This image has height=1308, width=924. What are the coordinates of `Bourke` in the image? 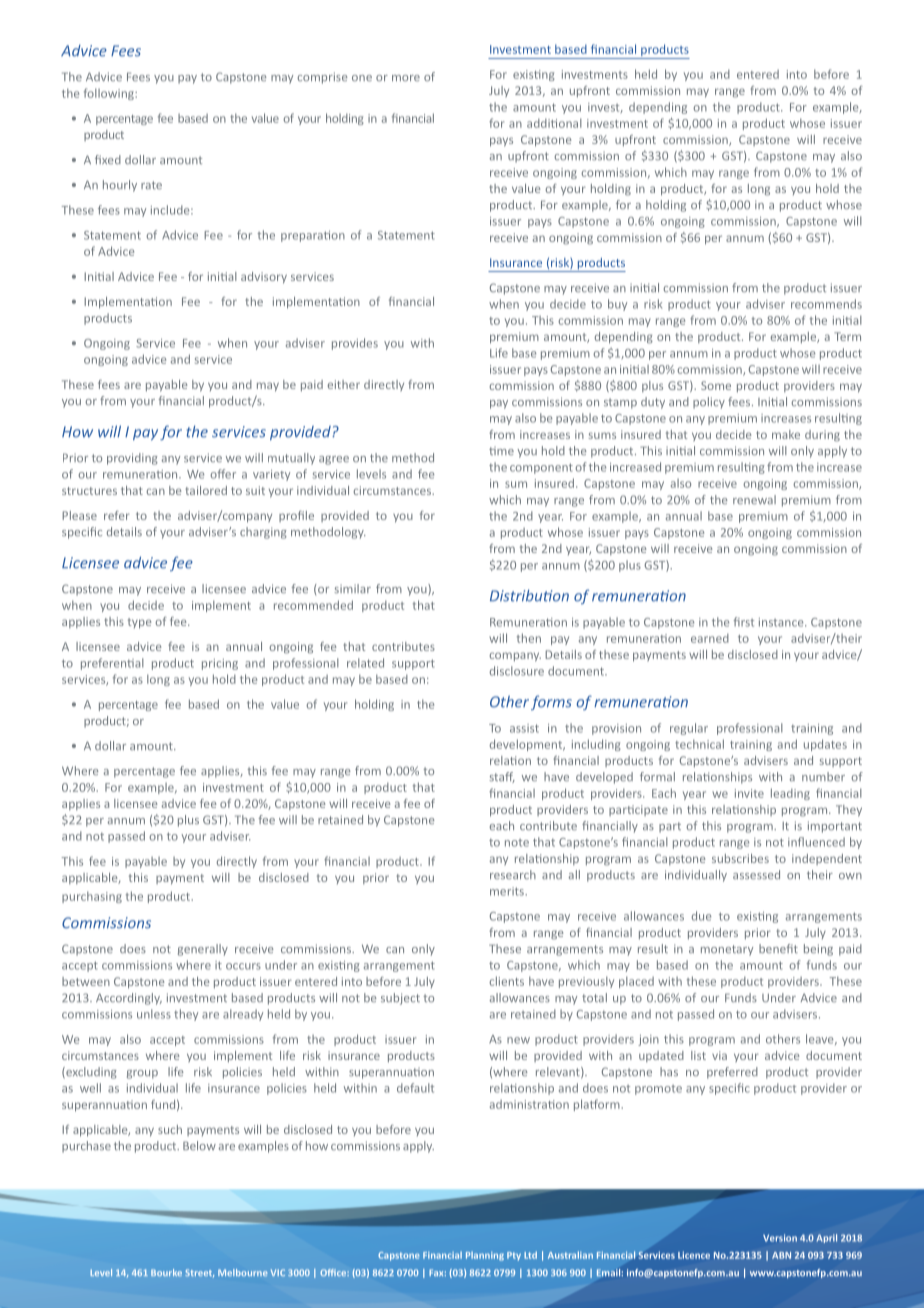 It's located at (166, 1272).
